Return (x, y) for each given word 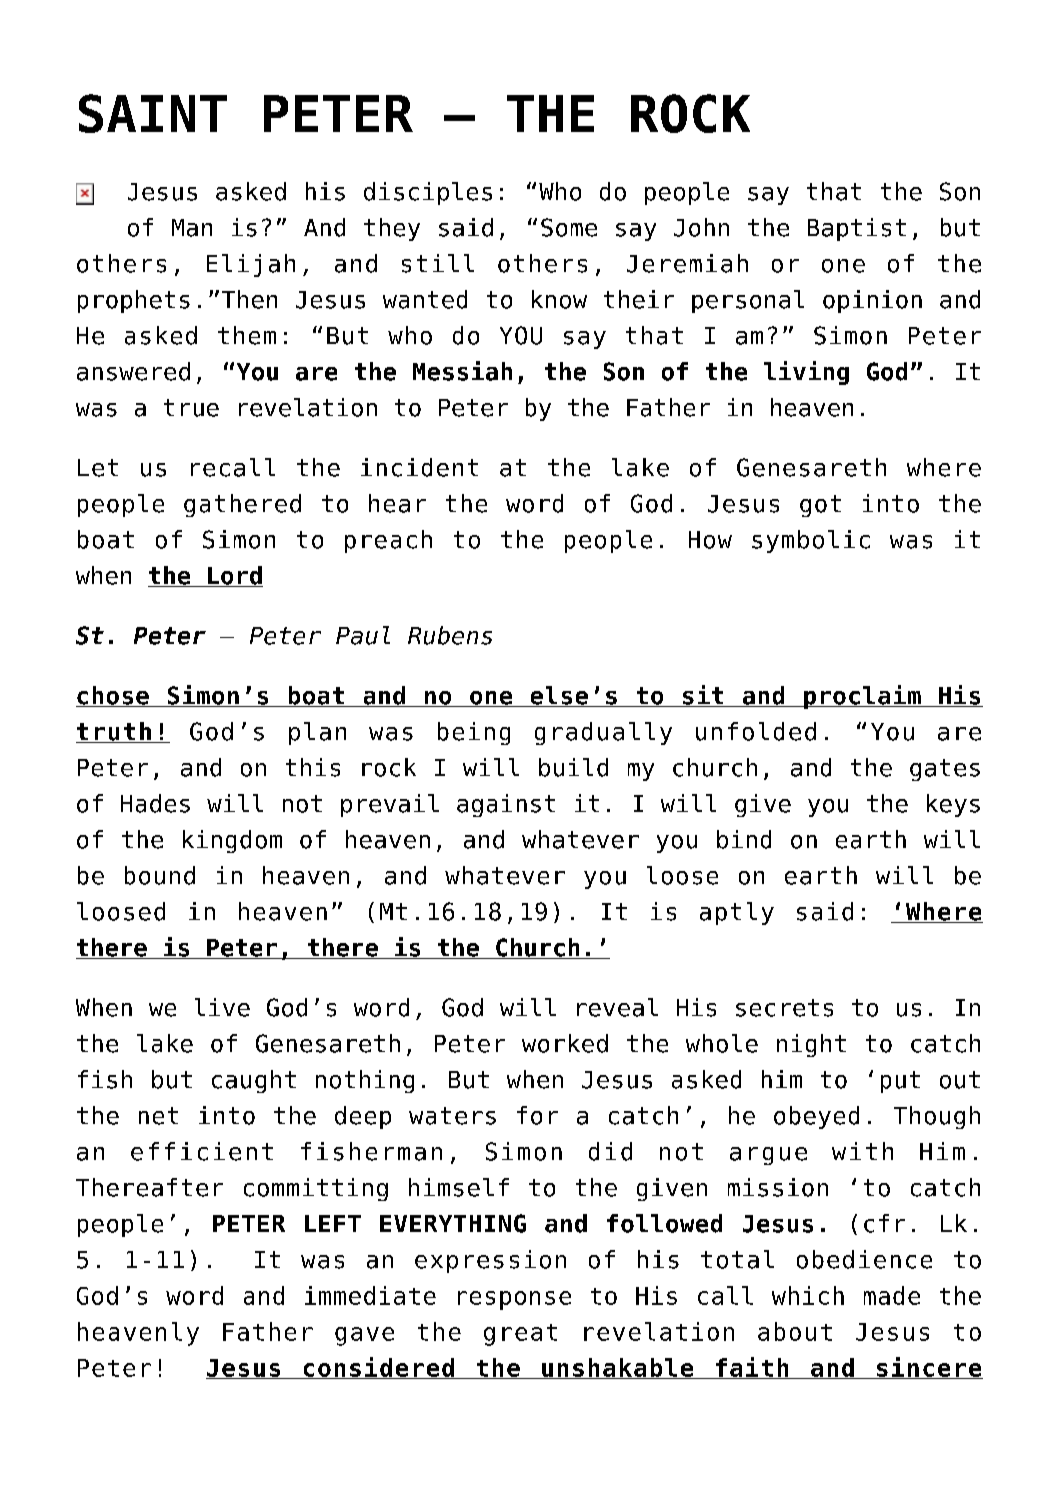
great (520, 1335)
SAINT (153, 113)
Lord (234, 576)
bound (160, 875)
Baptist (857, 229)
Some (569, 227)
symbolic (811, 541)
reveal (617, 1007)
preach (388, 541)
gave (364, 1336)
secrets (784, 1008)
